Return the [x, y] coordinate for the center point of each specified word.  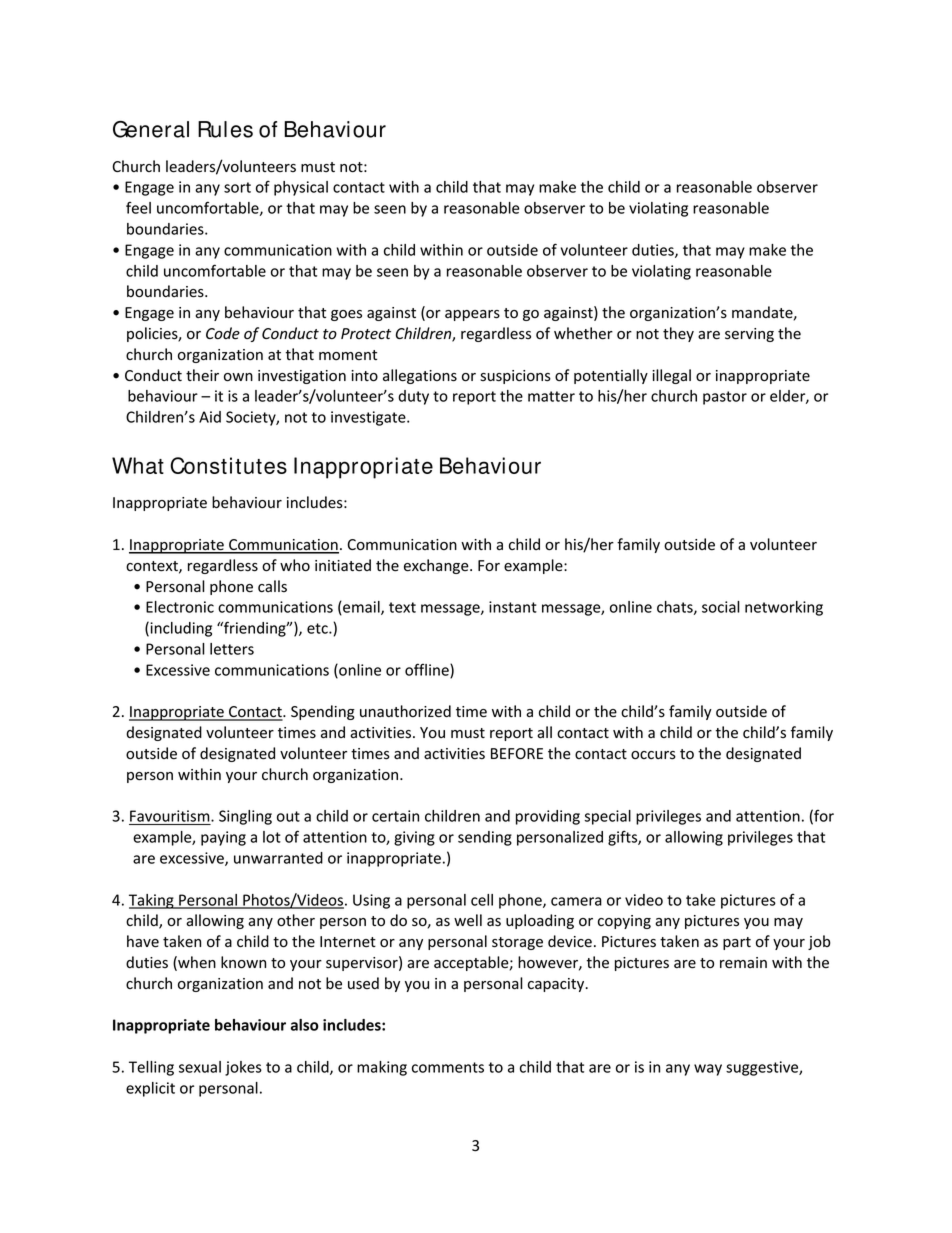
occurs [653, 755]
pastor [725, 398]
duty [413, 397]
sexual [200, 1067]
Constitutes [228, 465]
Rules [225, 129]
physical [301, 188]
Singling [245, 817]
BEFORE [517, 753]
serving [749, 335]
